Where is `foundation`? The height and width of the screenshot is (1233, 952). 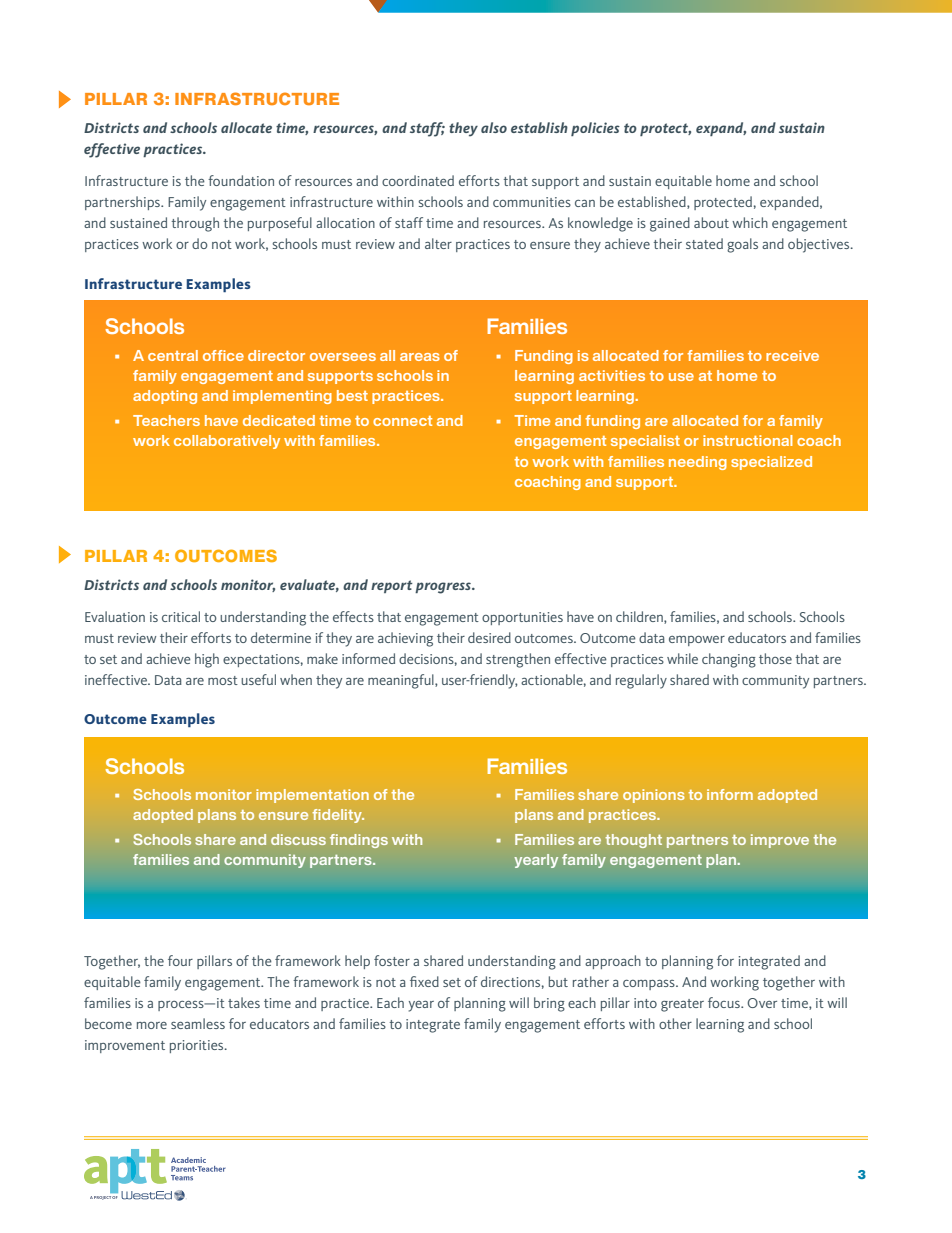 foundation is located at coordinates (241, 180).
